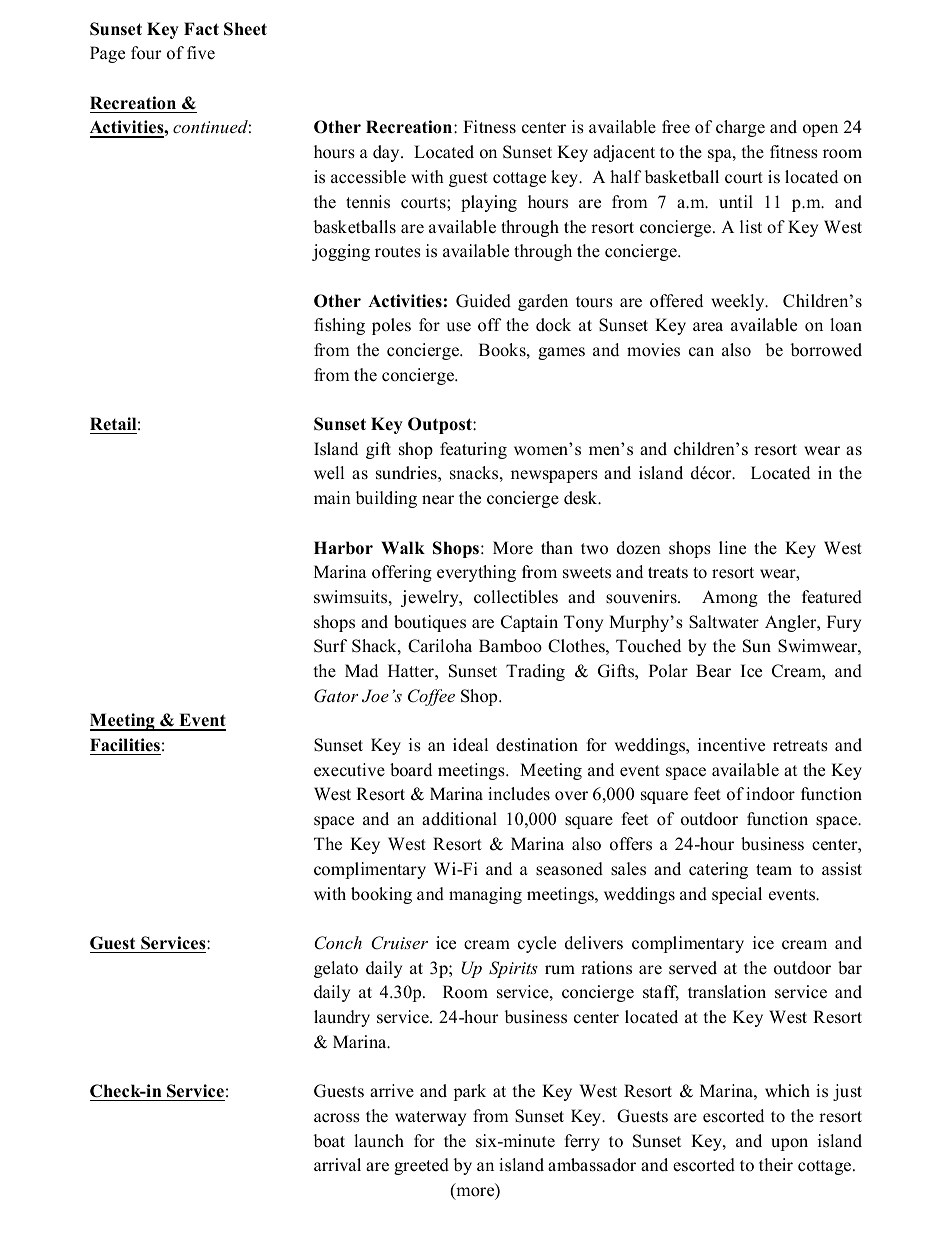 The image size is (952, 1233). I want to click on Facilities, so click(125, 745).
